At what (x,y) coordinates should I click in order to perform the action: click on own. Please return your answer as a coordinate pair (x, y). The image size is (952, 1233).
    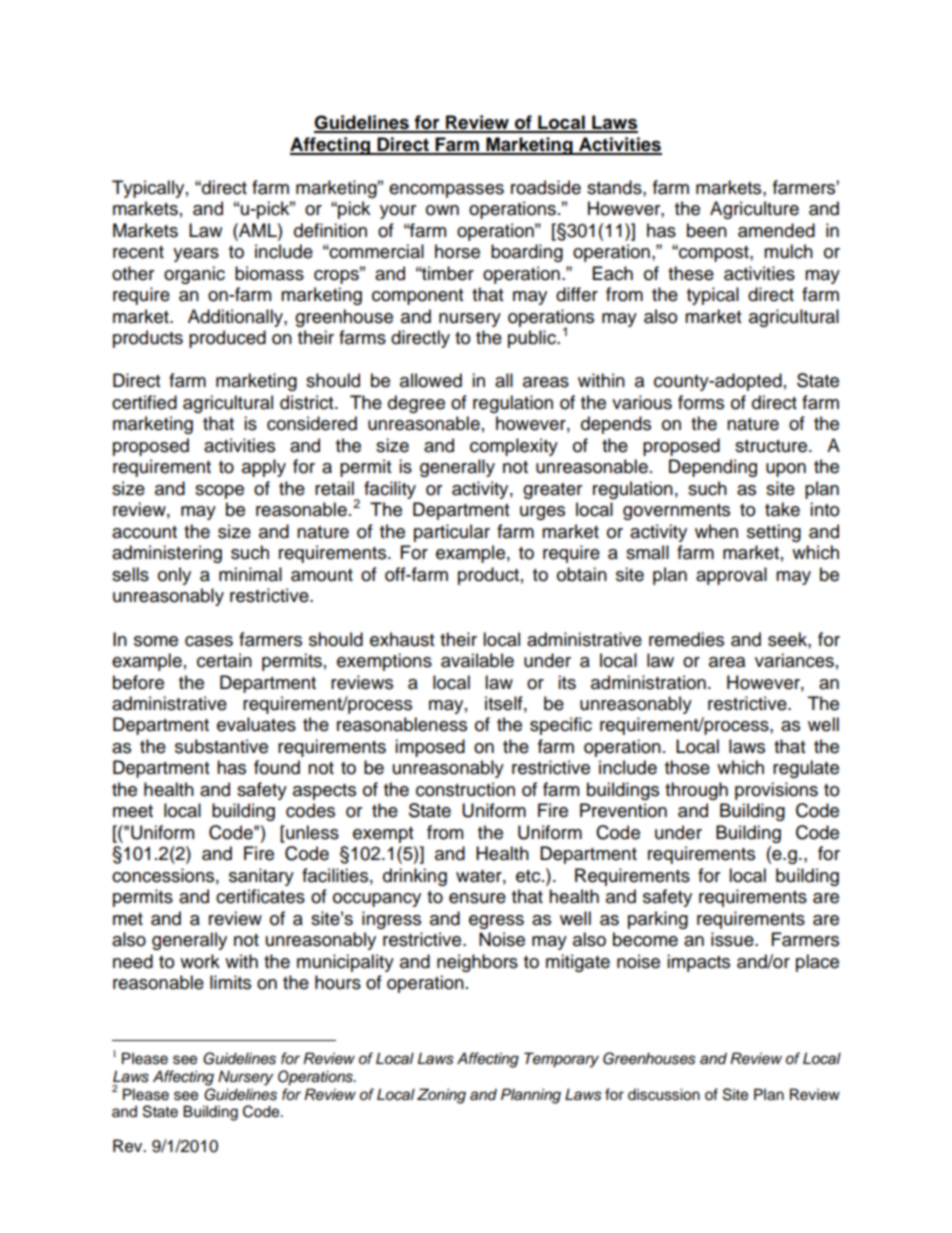
    Looking at the image, I should click on (442, 210).
